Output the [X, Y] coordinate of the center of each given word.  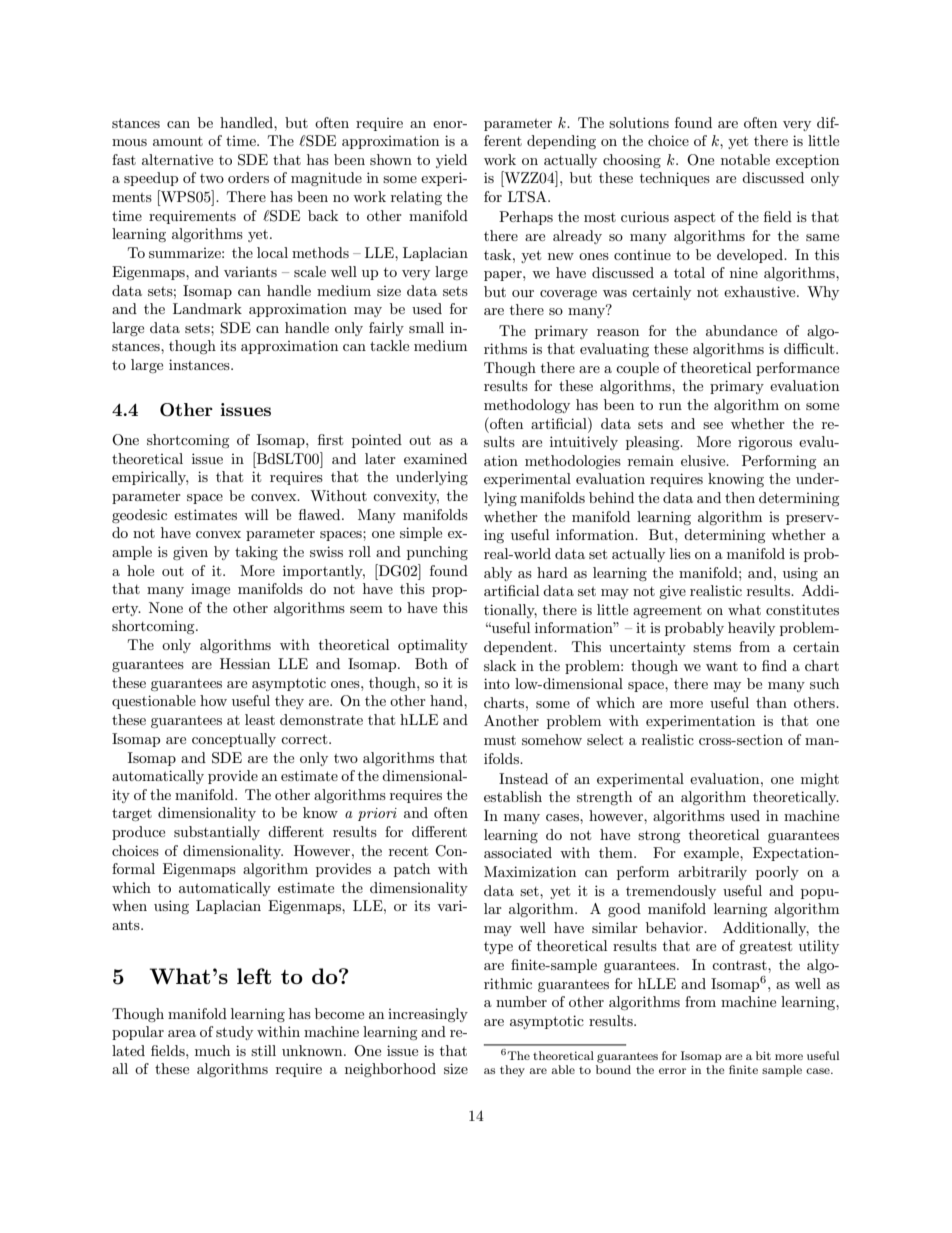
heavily [751, 629]
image [210, 590]
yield [451, 161]
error [672, 1071]
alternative [177, 159]
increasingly [428, 1015]
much [212, 1050]
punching [437, 553]
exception [807, 161]
